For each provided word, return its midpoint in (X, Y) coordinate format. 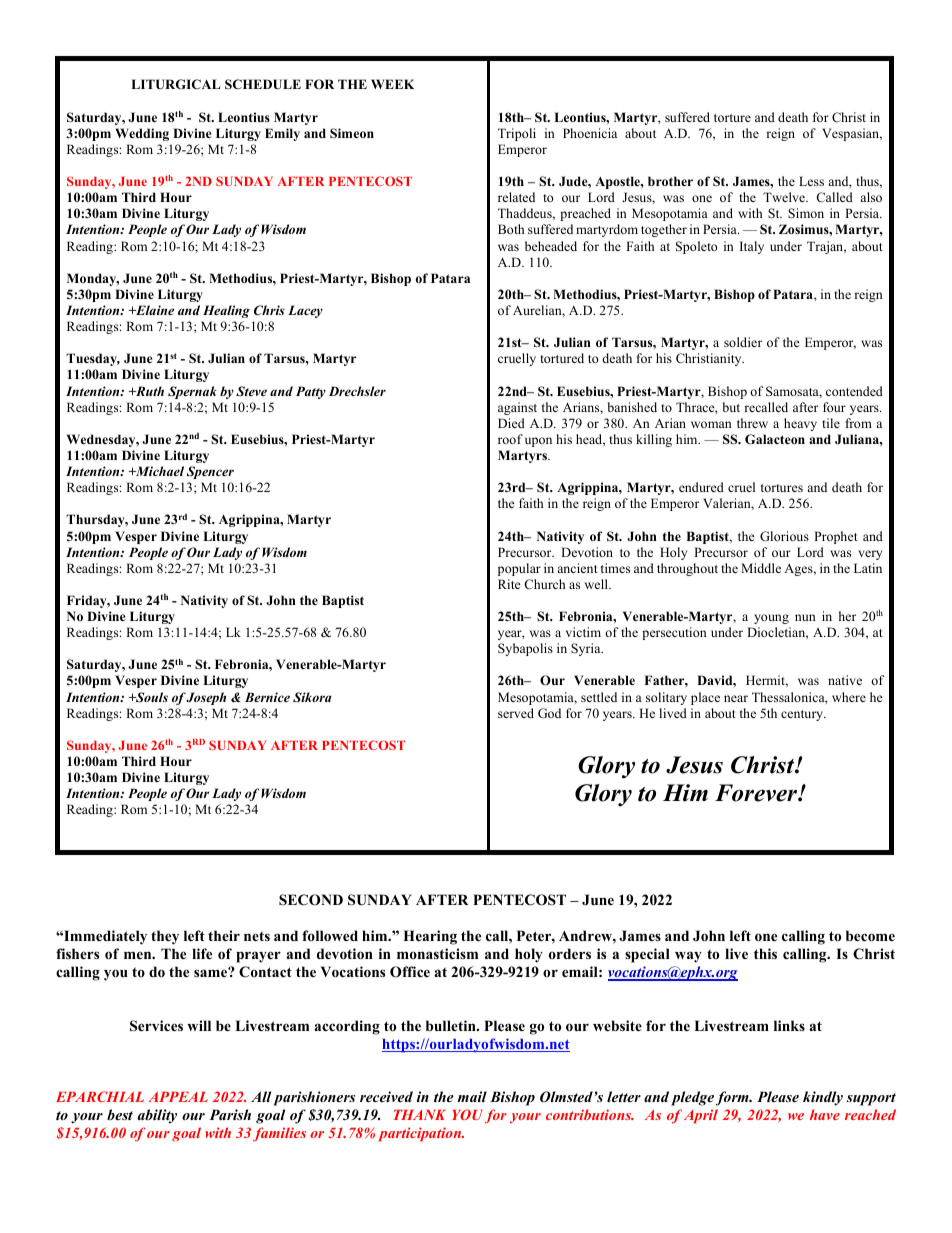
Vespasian (852, 134)
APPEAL (178, 1097)
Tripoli (517, 134)
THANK (420, 1115)
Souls (151, 697)
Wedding (142, 134)
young (771, 619)
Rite (509, 584)
